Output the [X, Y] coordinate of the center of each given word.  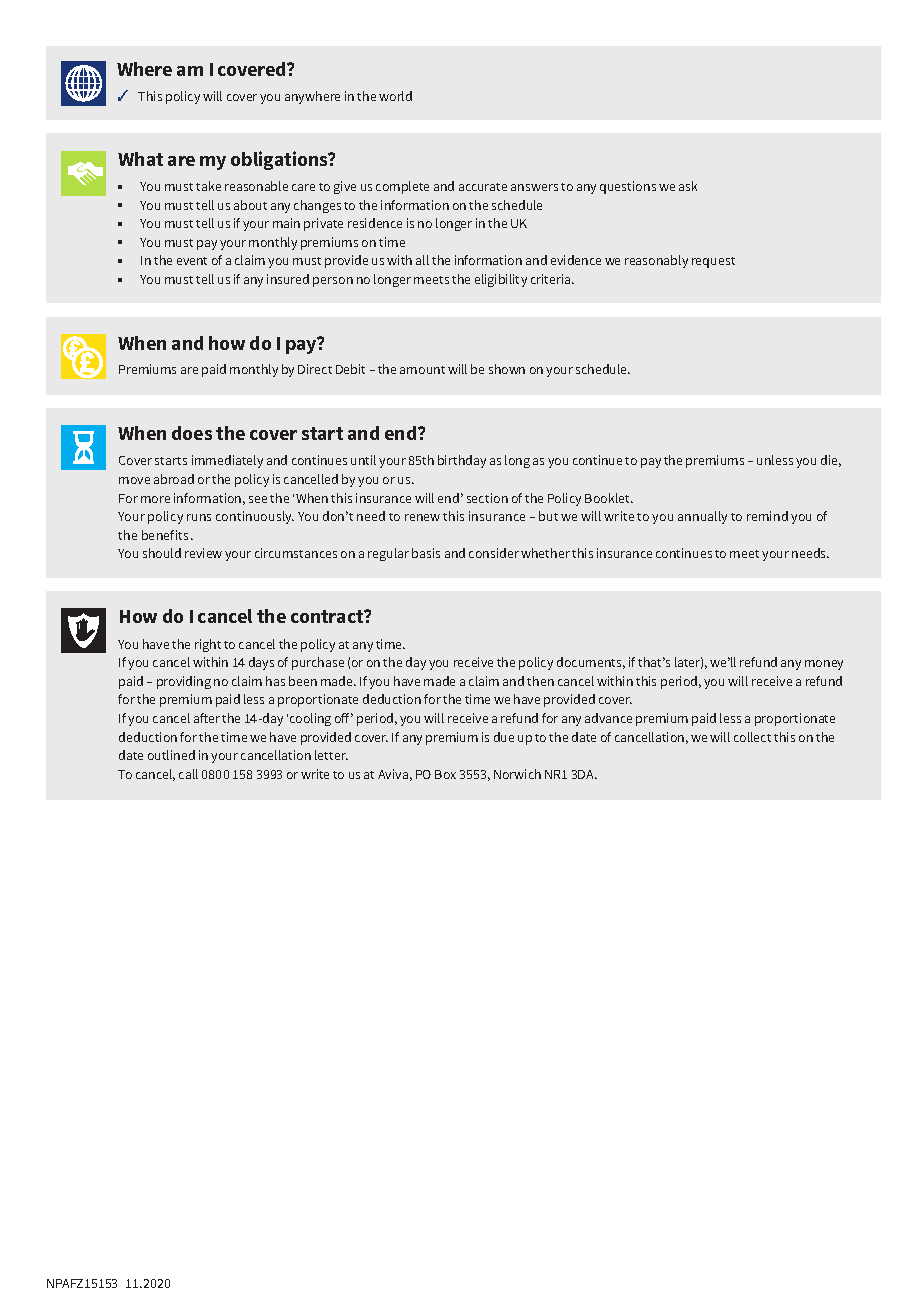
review [203, 553]
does [192, 433]
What [140, 159]
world [395, 96]
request [713, 262]
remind [767, 516]
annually [702, 517]
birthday [462, 461]
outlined [171, 755]
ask [688, 186]
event [192, 261]
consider [494, 553]
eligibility [501, 280]
